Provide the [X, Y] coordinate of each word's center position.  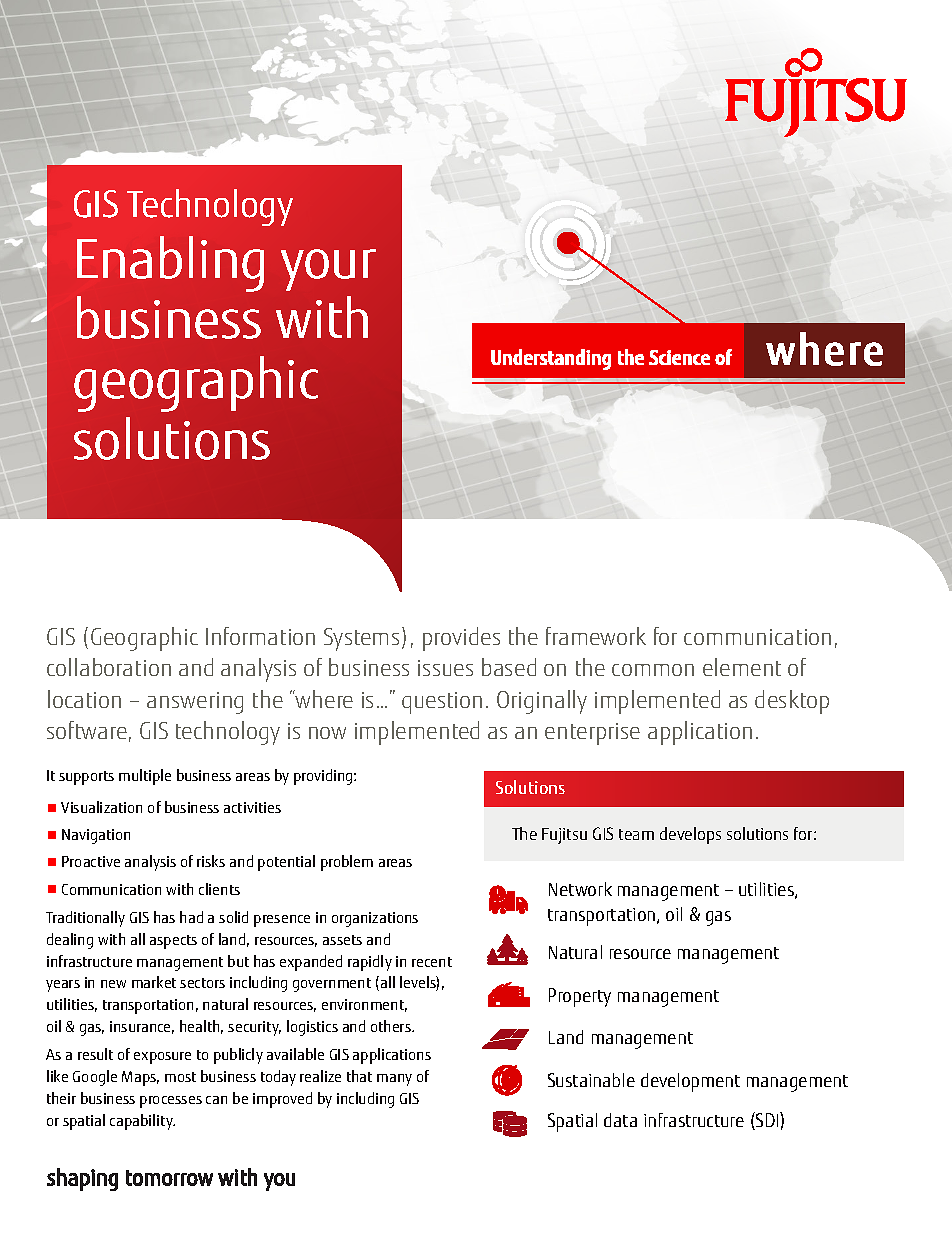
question [442, 703]
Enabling [170, 264]
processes [171, 1102]
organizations [375, 919]
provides [461, 639]
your [328, 270]
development [690, 1082]
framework [596, 636]
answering [195, 703]
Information [260, 636]
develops [690, 835]
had [191, 917]
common [653, 670]
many [394, 1080]
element [742, 667]
